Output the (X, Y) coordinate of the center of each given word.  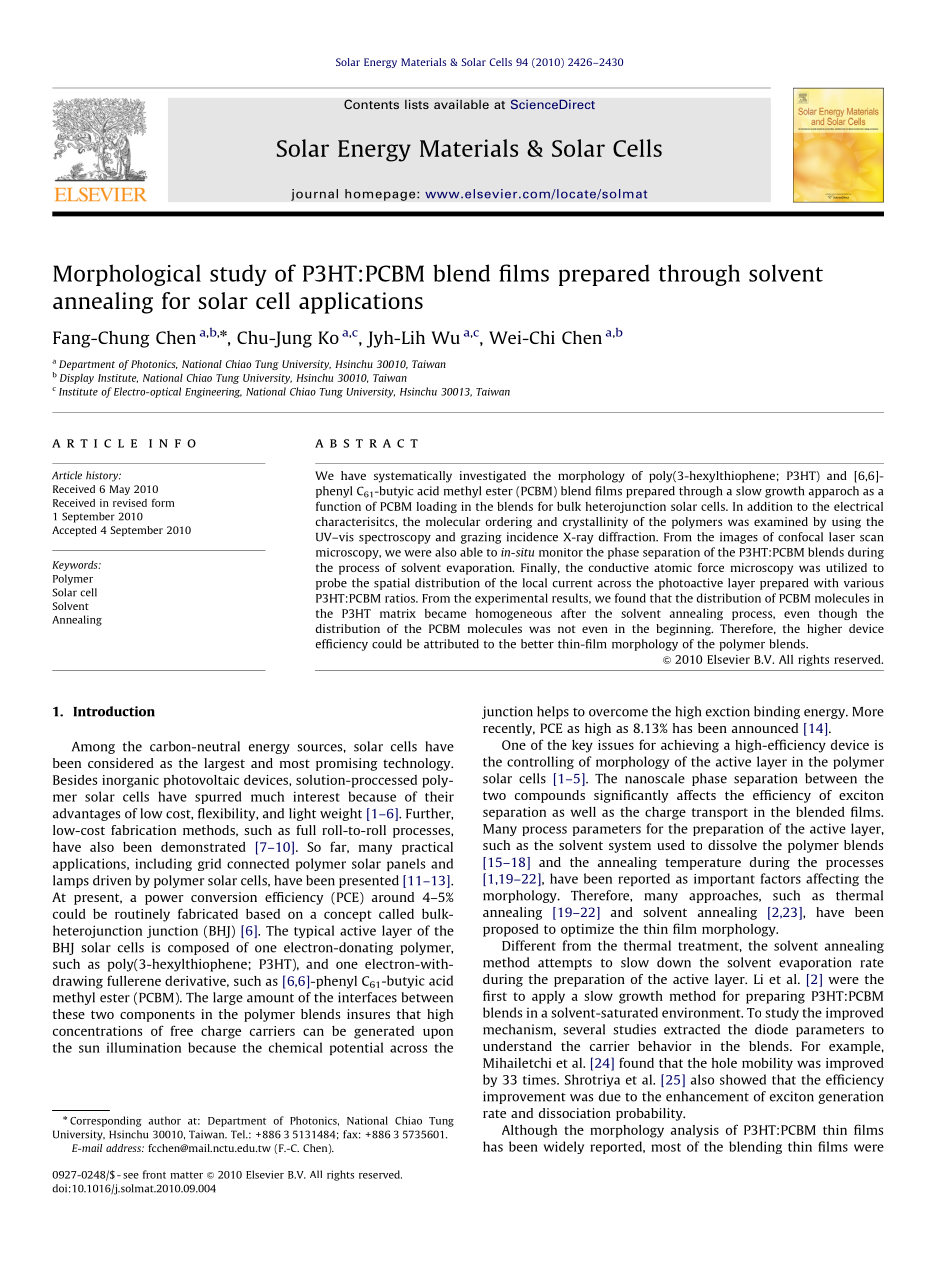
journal (314, 195)
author (165, 1120)
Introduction (114, 711)
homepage (381, 195)
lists (417, 104)
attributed (451, 644)
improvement (524, 1097)
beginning (684, 630)
